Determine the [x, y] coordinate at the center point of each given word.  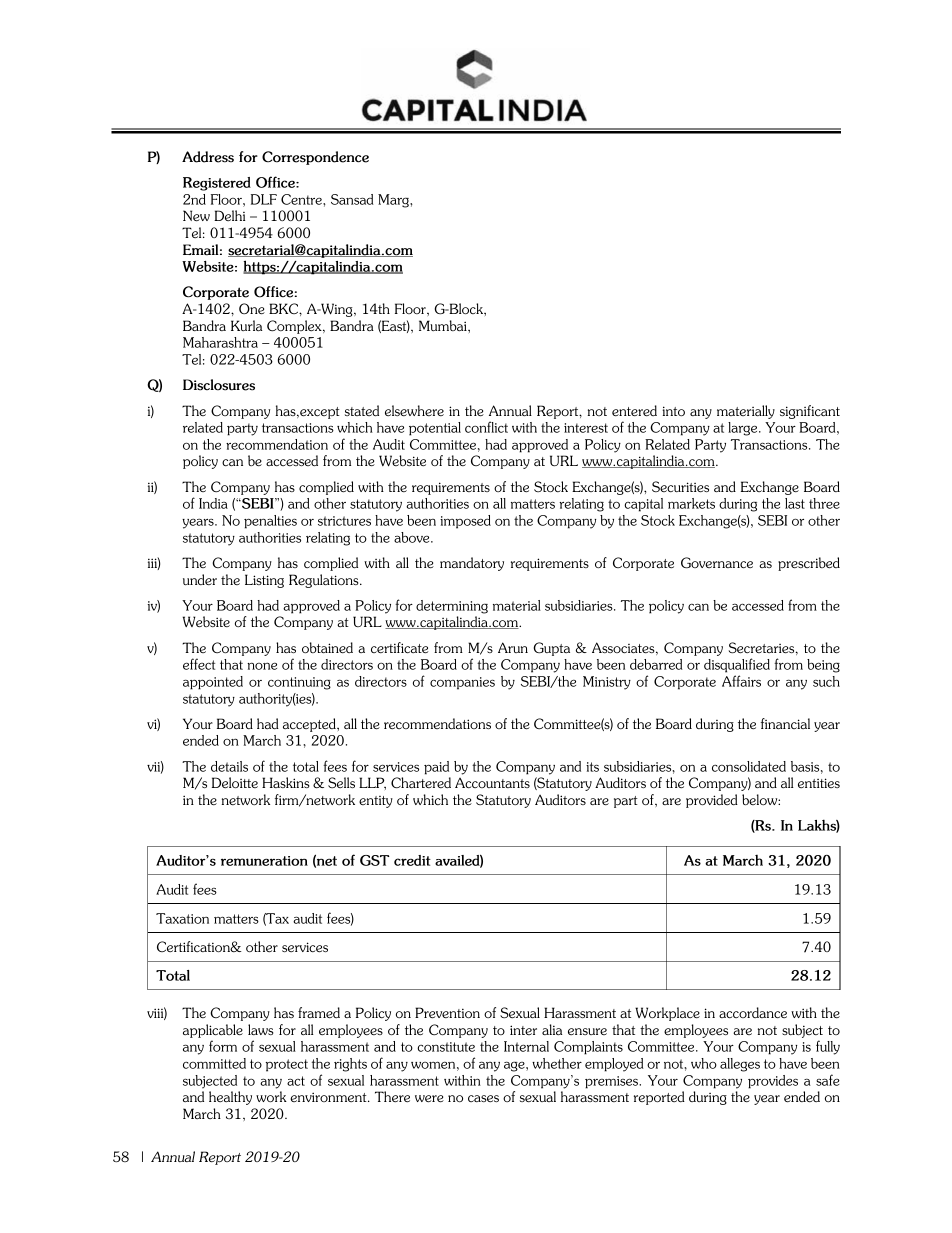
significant [810, 412]
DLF [264, 199]
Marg [394, 201]
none [262, 666]
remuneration [264, 861]
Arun [513, 647]
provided [712, 801]
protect [287, 1065]
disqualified [737, 665]
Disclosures [219, 385]
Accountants [492, 783]
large [744, 429]
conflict [486, 427]
